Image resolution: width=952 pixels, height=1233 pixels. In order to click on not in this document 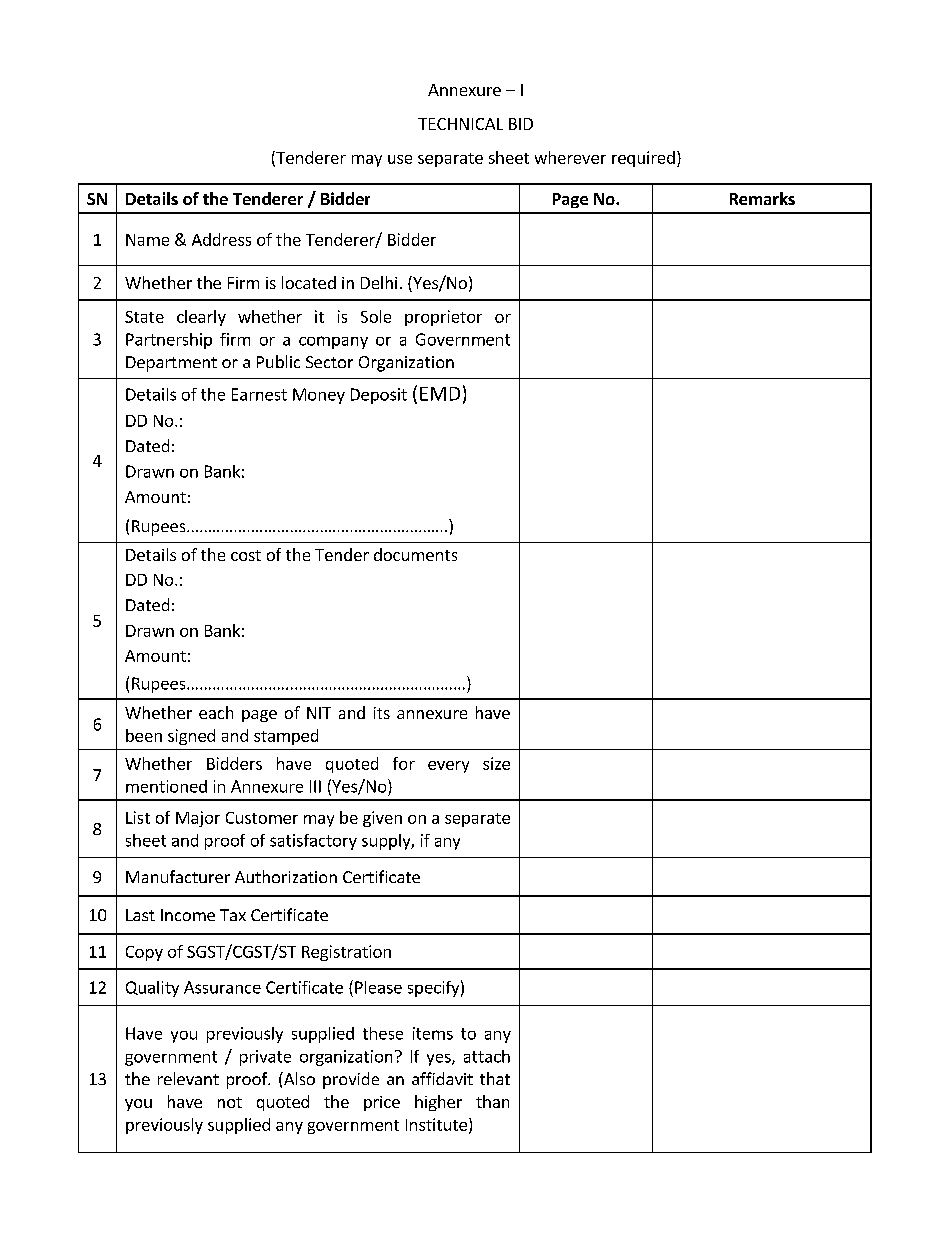, I will do `click(230, 1102)`.
